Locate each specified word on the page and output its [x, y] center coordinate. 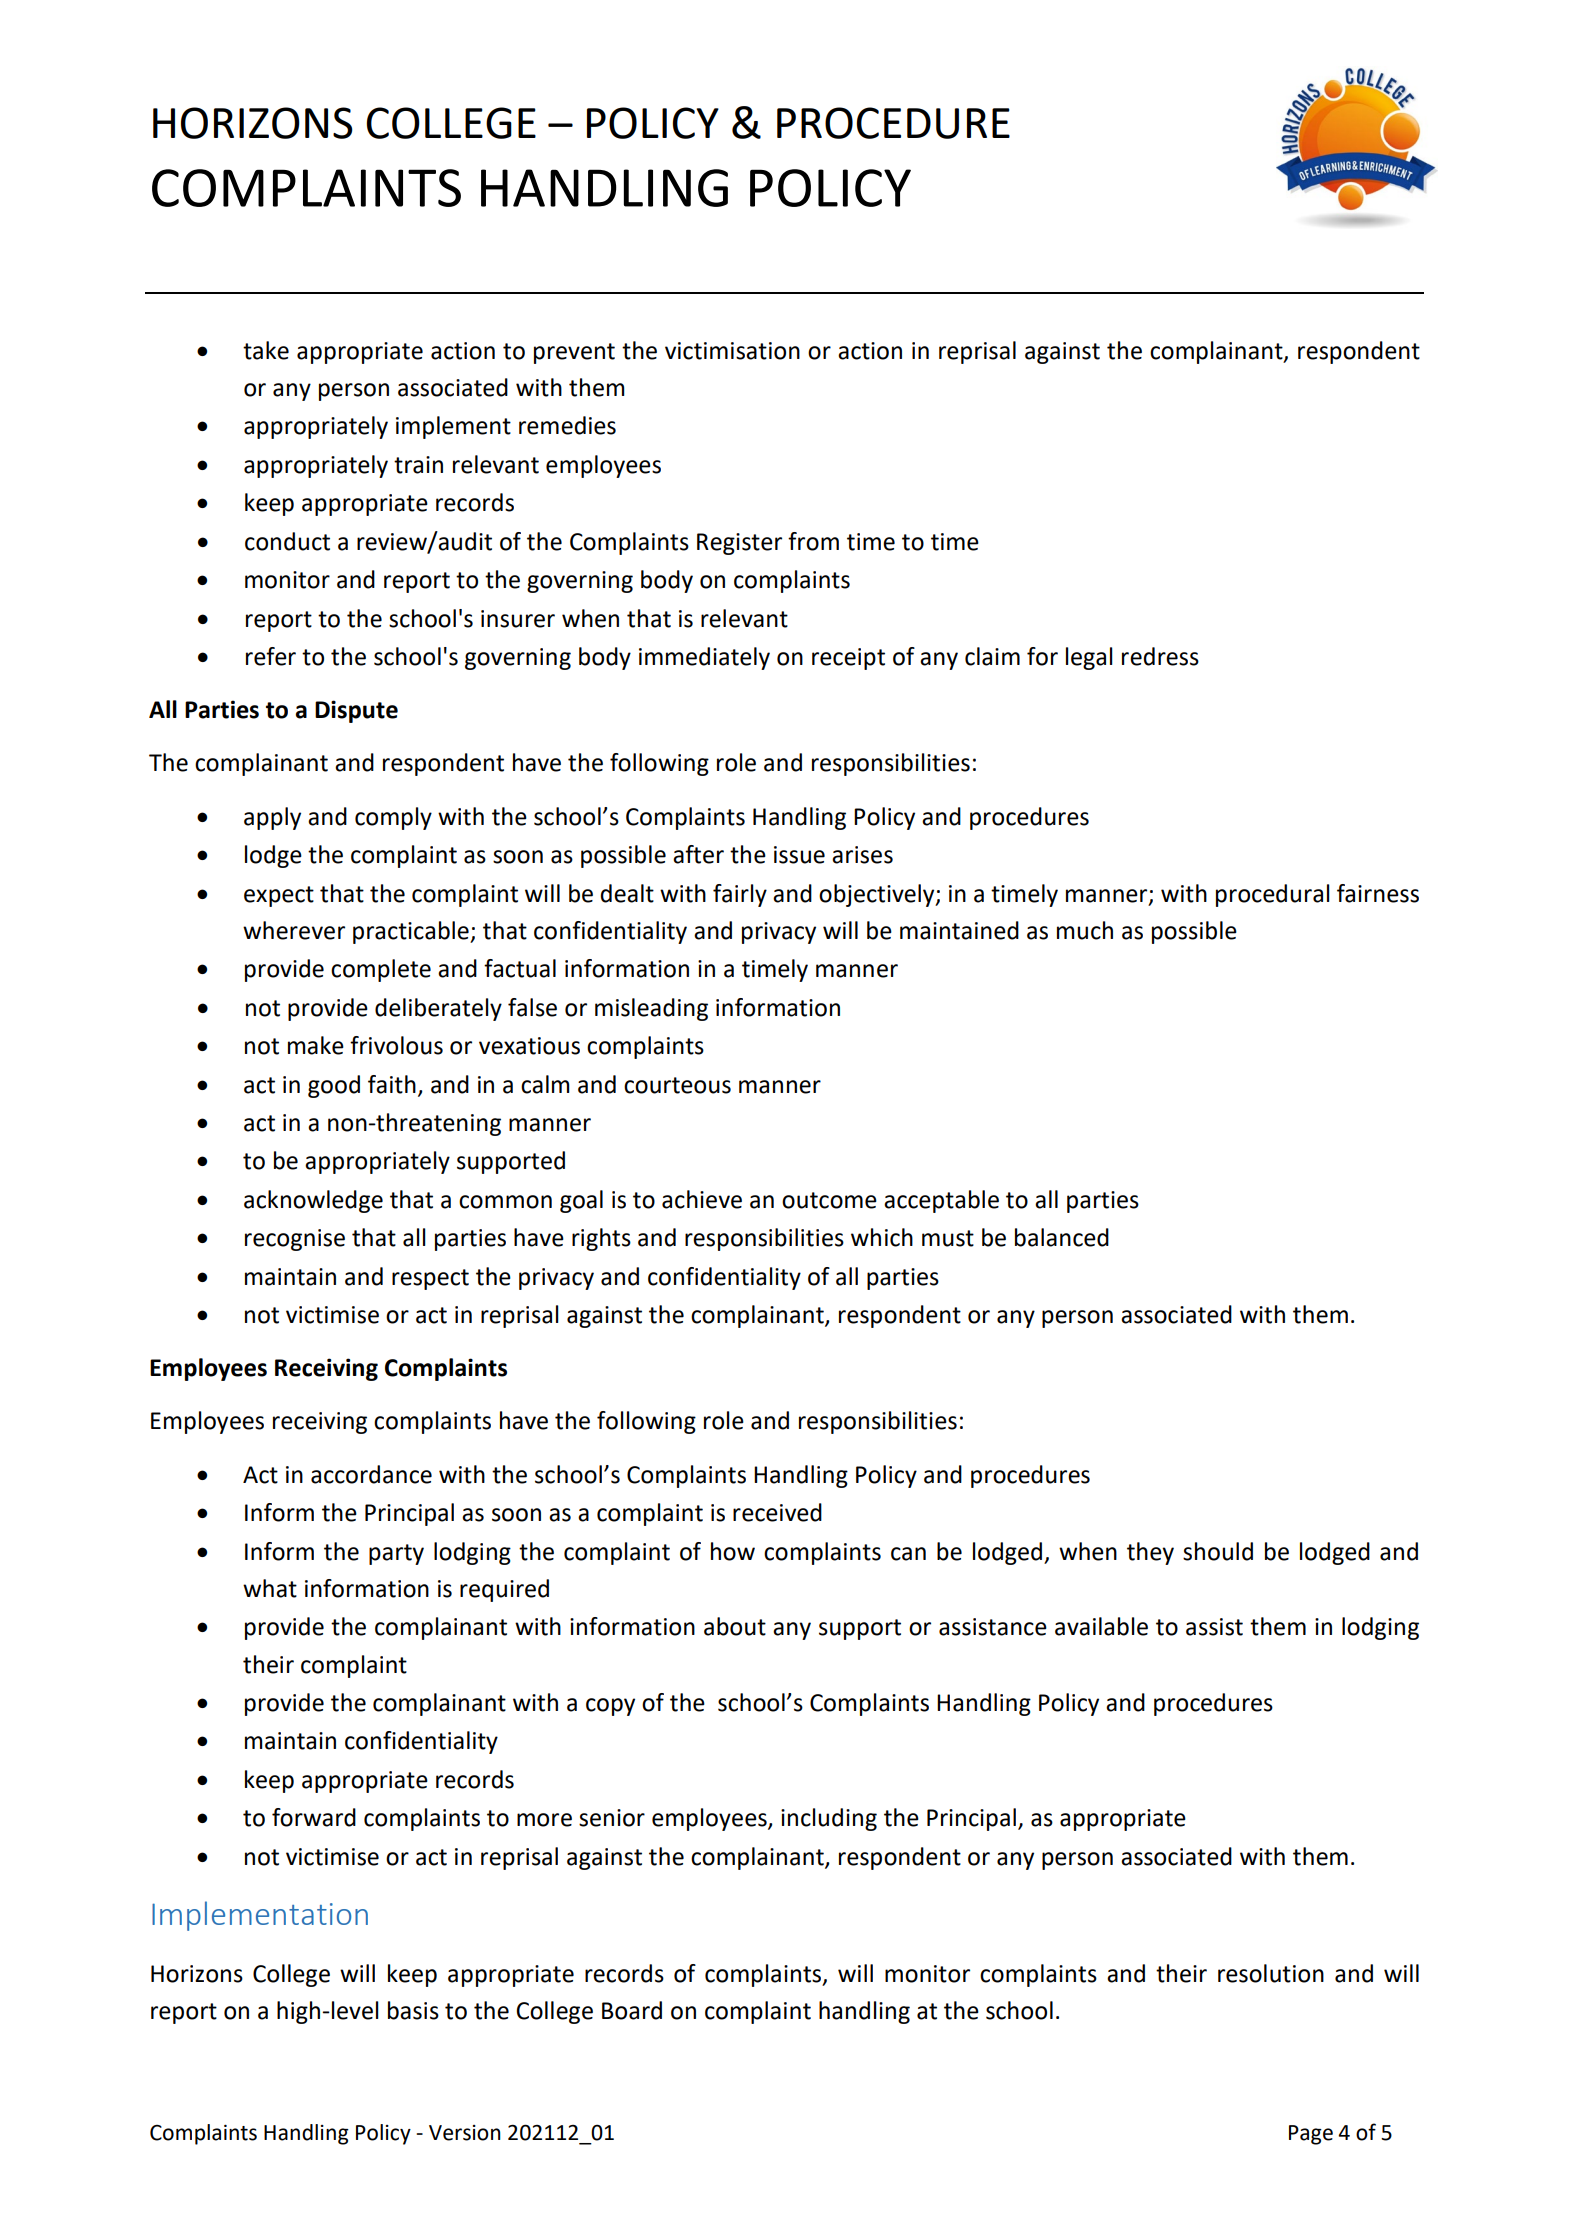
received [777, 1512]
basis [413, 2010]
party [396, 1554]
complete [381, 970]
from [813, 541]
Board [632, 2010]
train [418, 465]
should [1218, 1551]
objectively [878, 895]
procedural [1273, 895]
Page [1311, 2135]
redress [1160, 656]
